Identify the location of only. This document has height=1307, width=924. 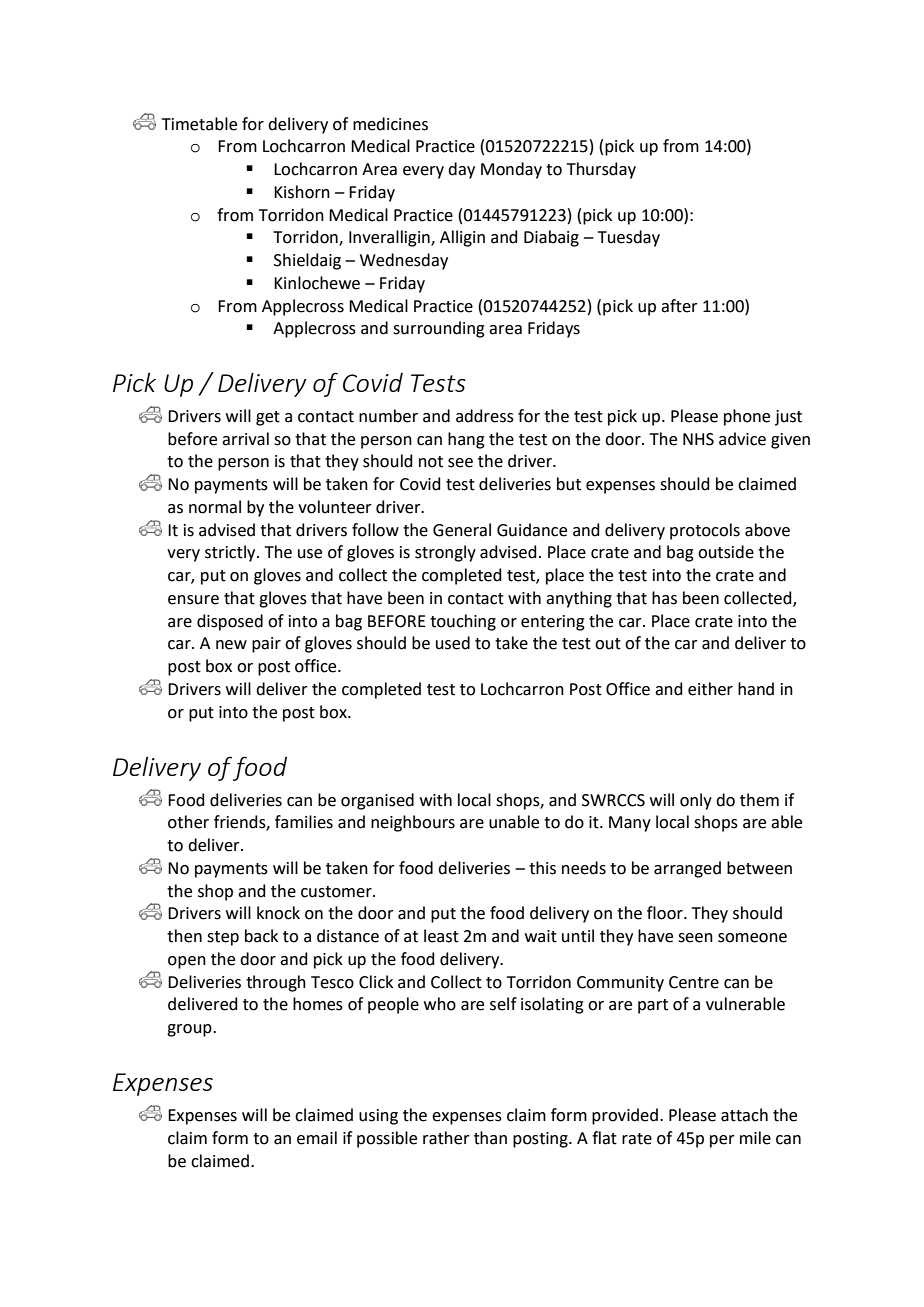
(696, 801).
